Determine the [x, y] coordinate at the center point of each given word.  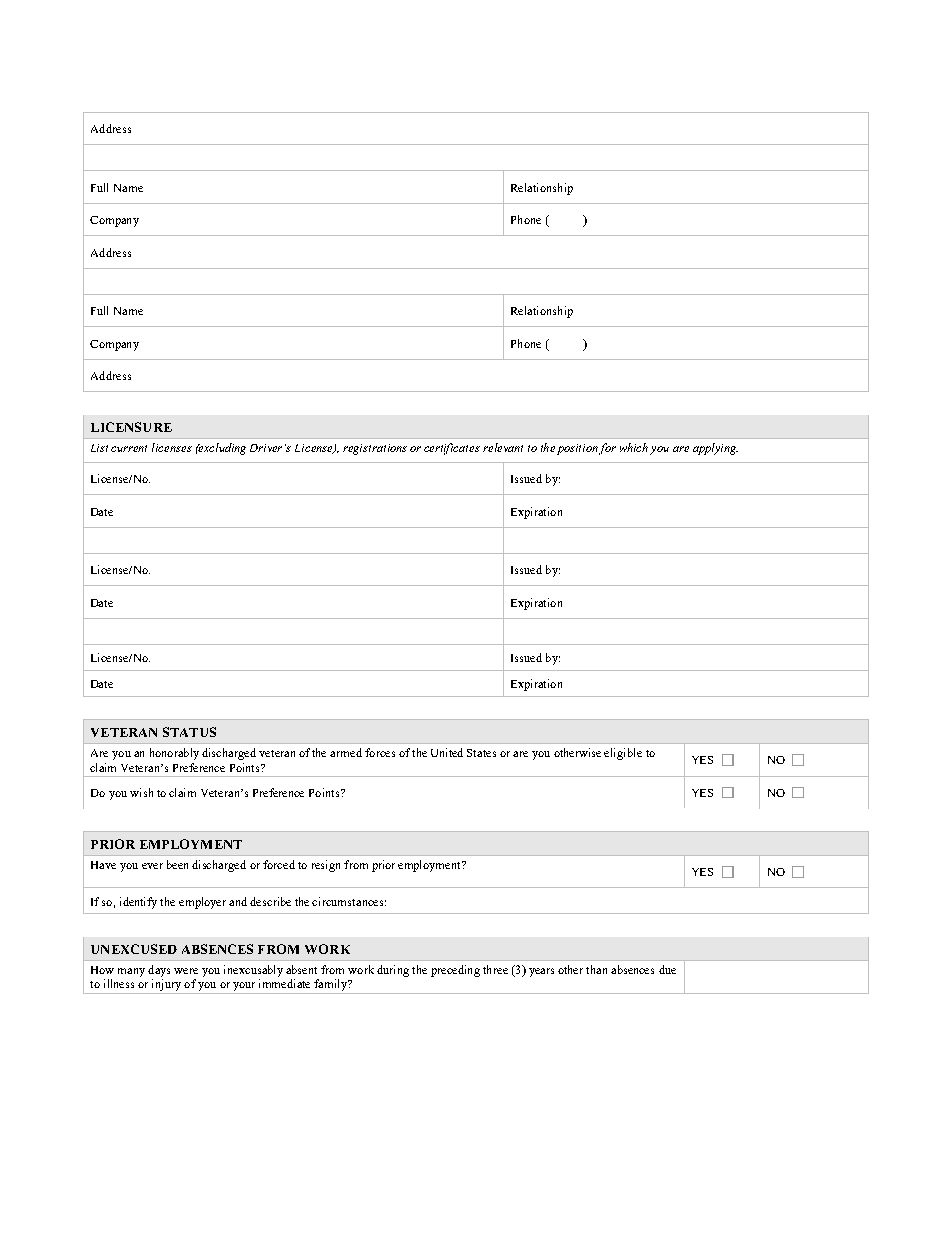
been [177, 864]
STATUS [189, 732]
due [667, 969]
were [186, 971]
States [481, 753]
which [634, 447]
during [393, 971]
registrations [375, 449]
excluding [221, 449]
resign [326, 866]
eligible [623, 754]
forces [380, 752]
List [99, 448]
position [577, 449]
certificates [452, 449]
